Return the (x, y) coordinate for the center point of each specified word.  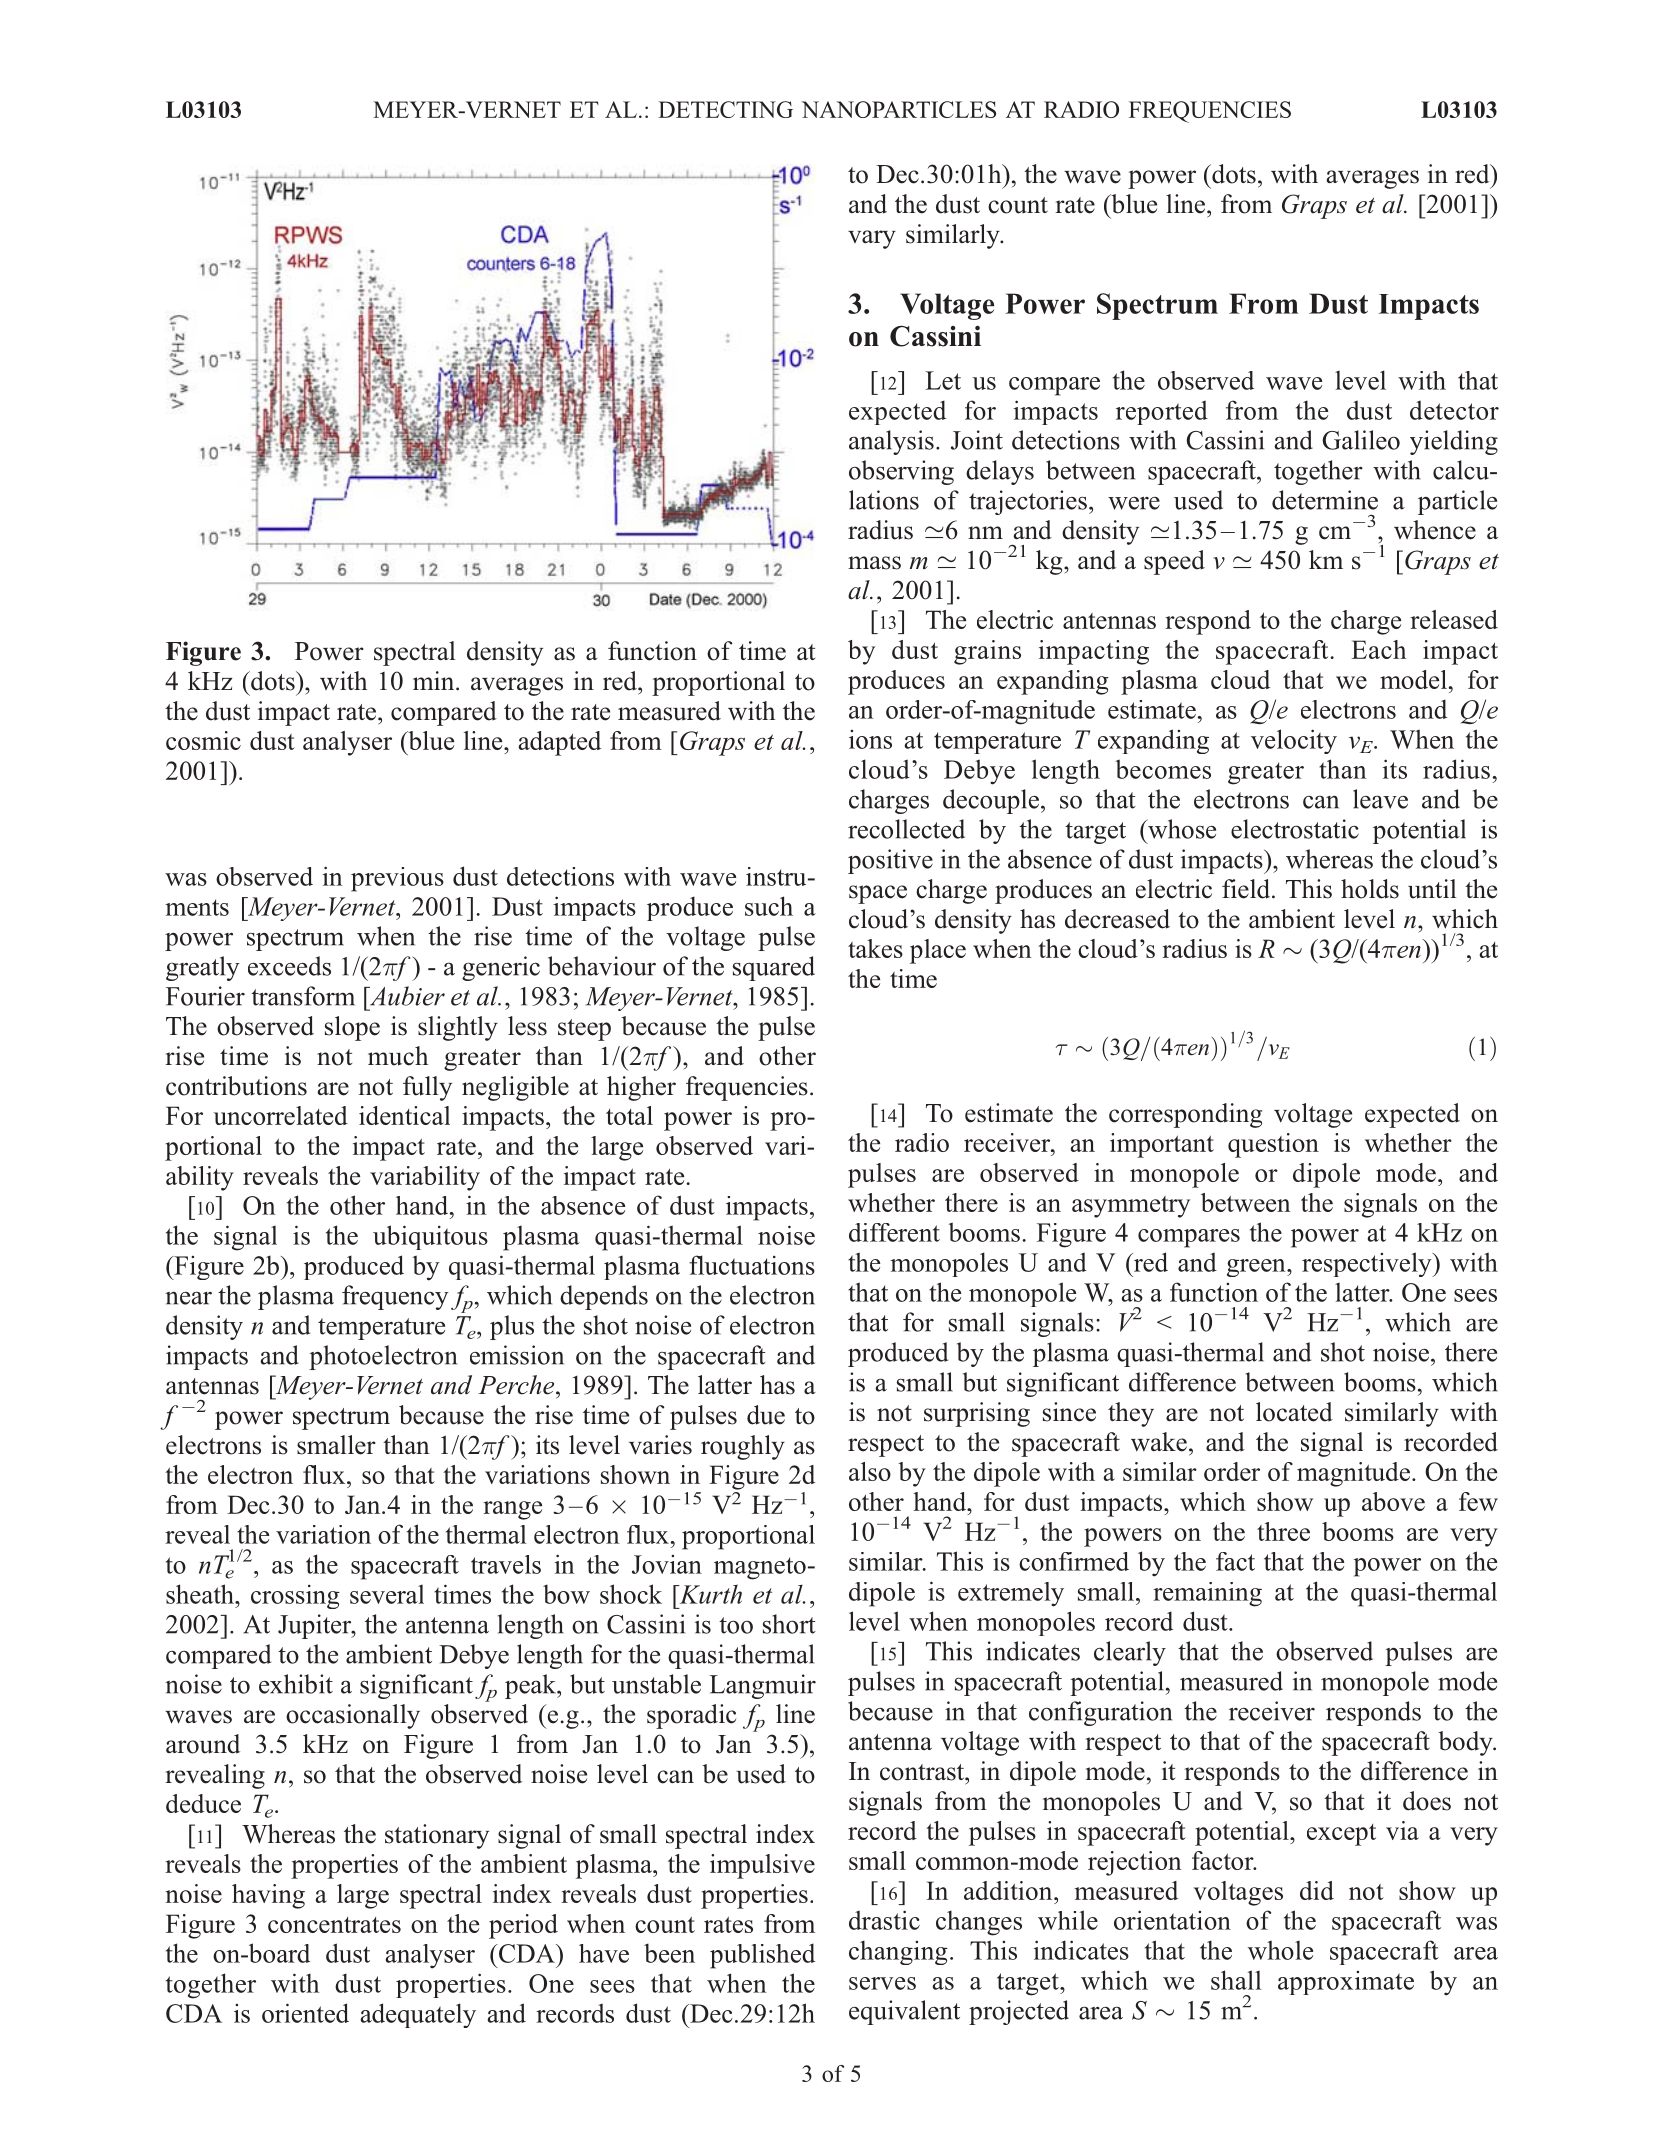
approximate (1346, 1983)
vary (872, 239)
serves (882, 1983)
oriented (305, 2013)
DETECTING (725, 109)
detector (1454, 410)
